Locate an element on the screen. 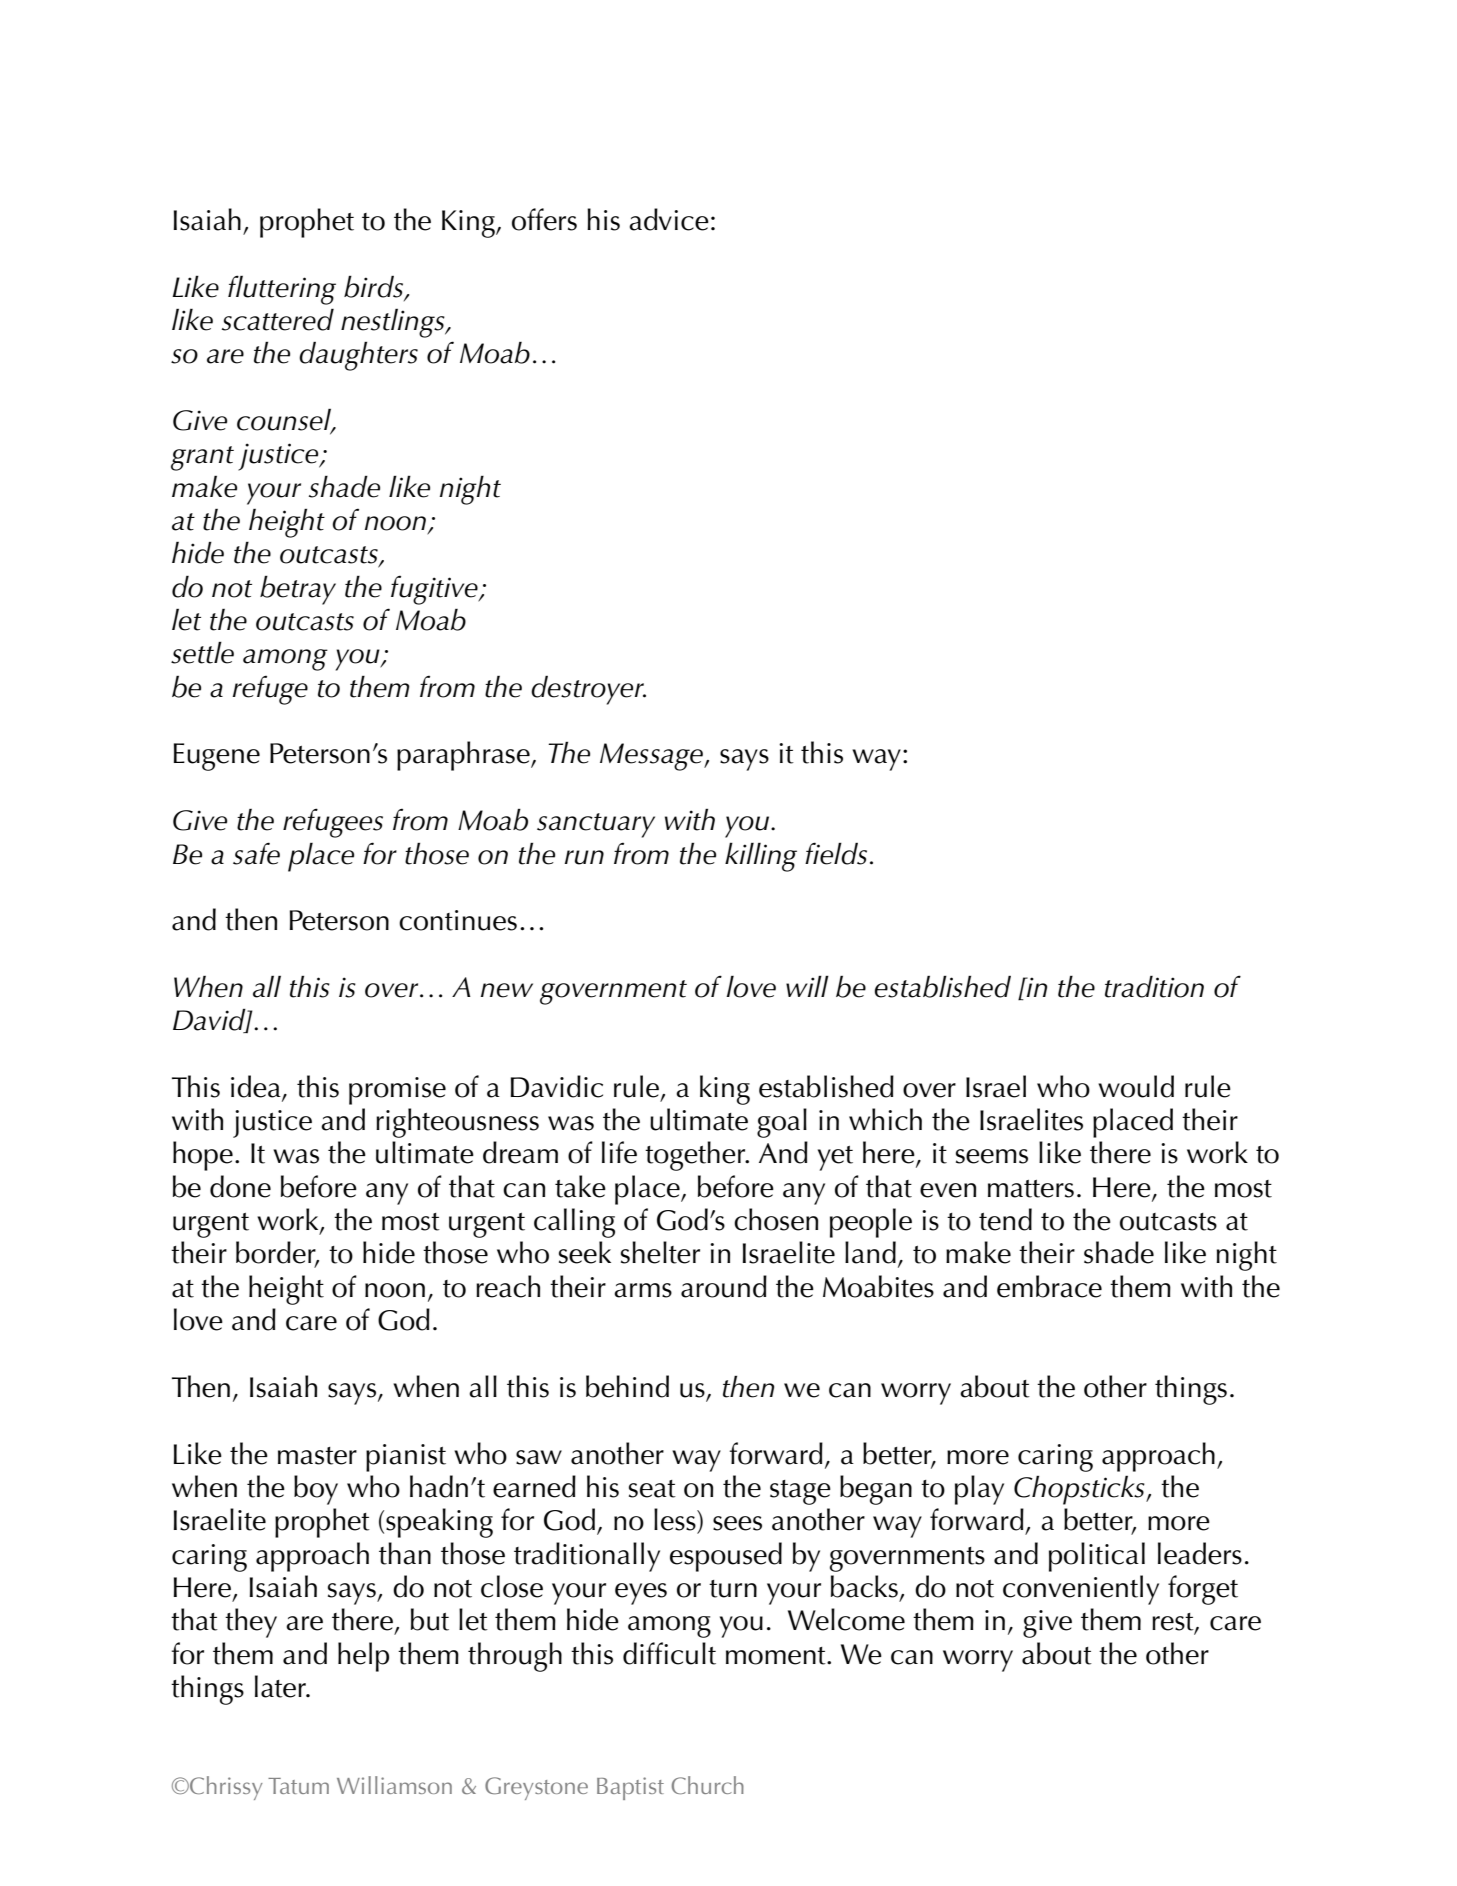  Church is located at coordinates (708, 1785).
